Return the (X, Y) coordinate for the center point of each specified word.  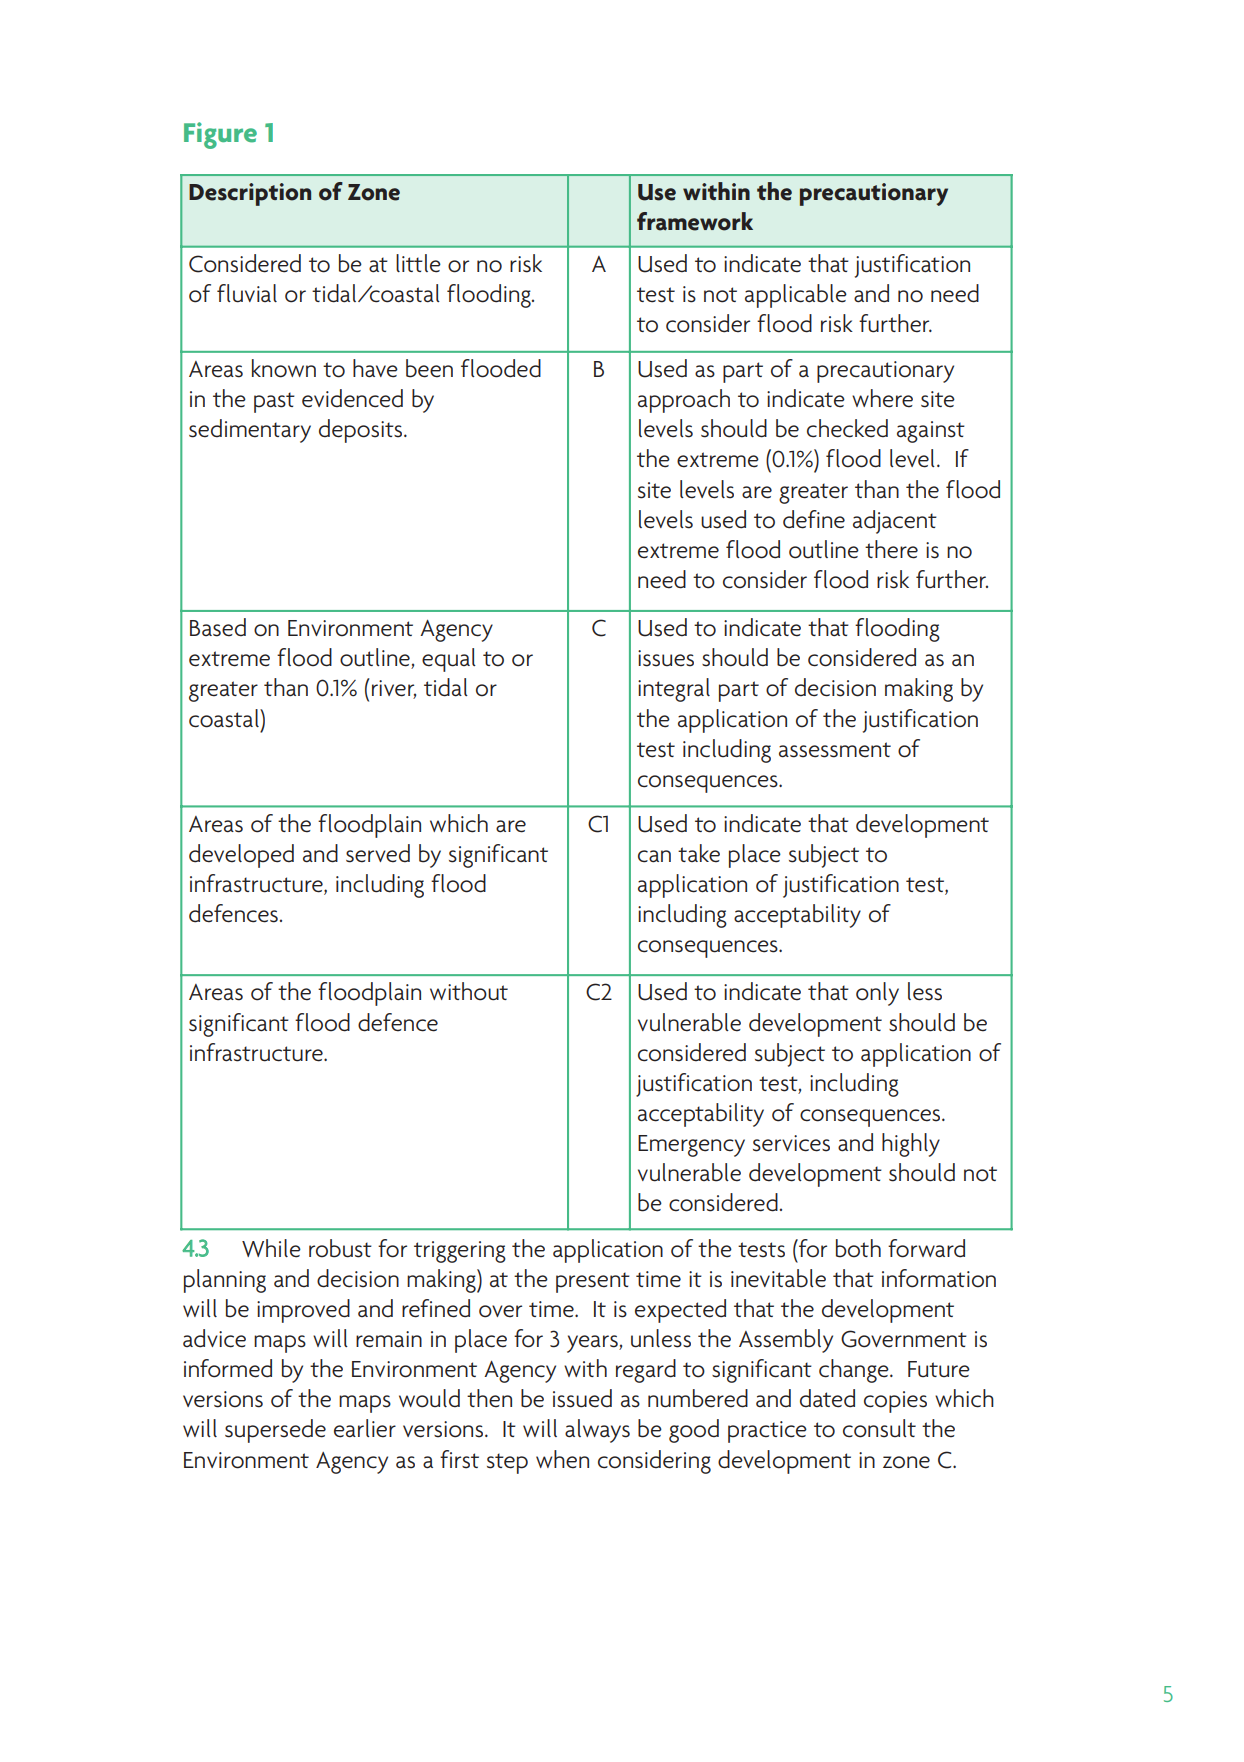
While (271, 1248)
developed (241, 856)
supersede (275, 1431)
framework (695, 221)
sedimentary (250, 431)
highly (911, 1145)
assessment (835, 750)
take (699, 853)
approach (684, 401)
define (814, 519)
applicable (796, 296)
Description (250, 194)
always (597, 1431)
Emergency (691, 1146)
